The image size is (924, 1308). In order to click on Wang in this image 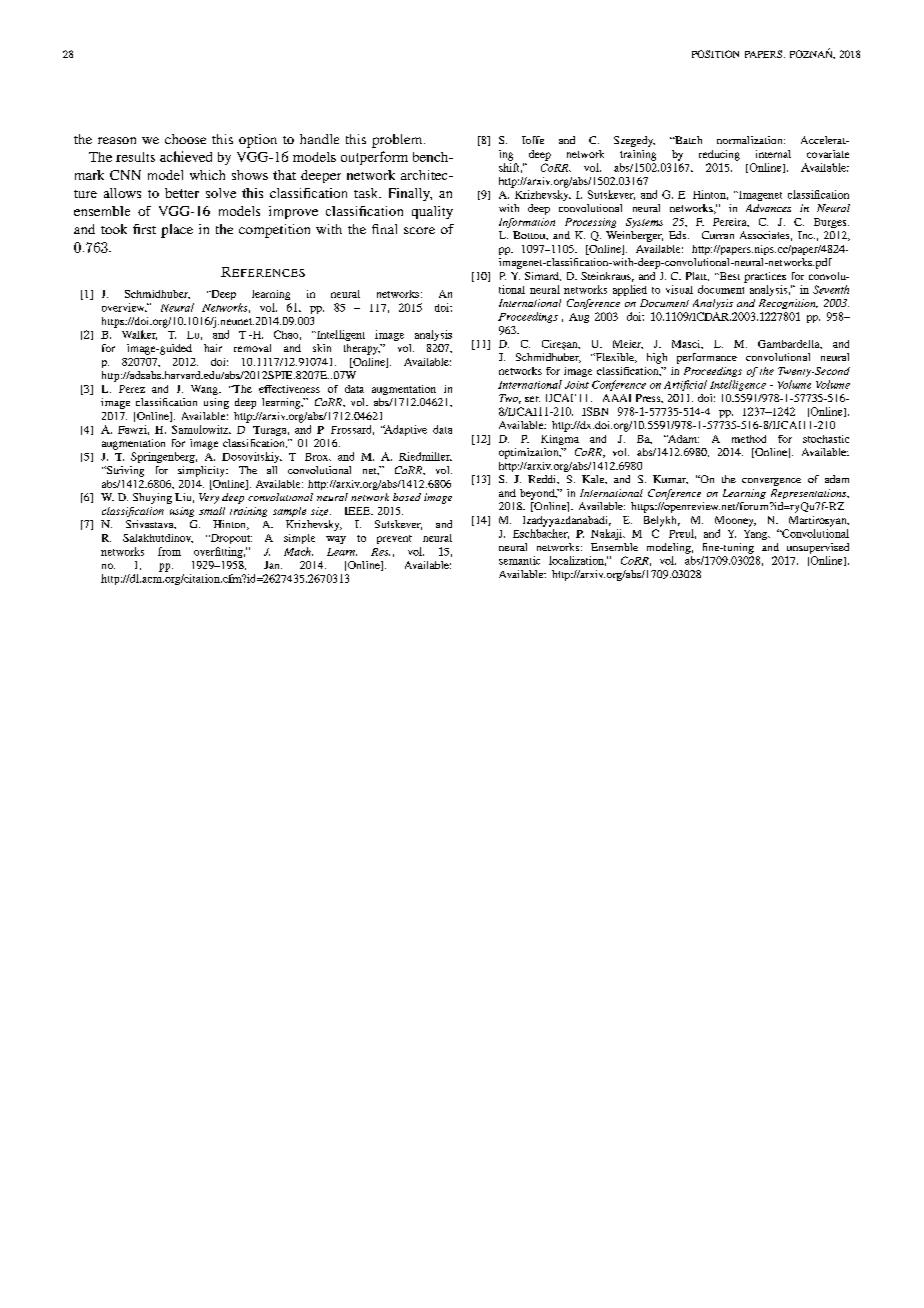, I will do `click(205, 390)`.
